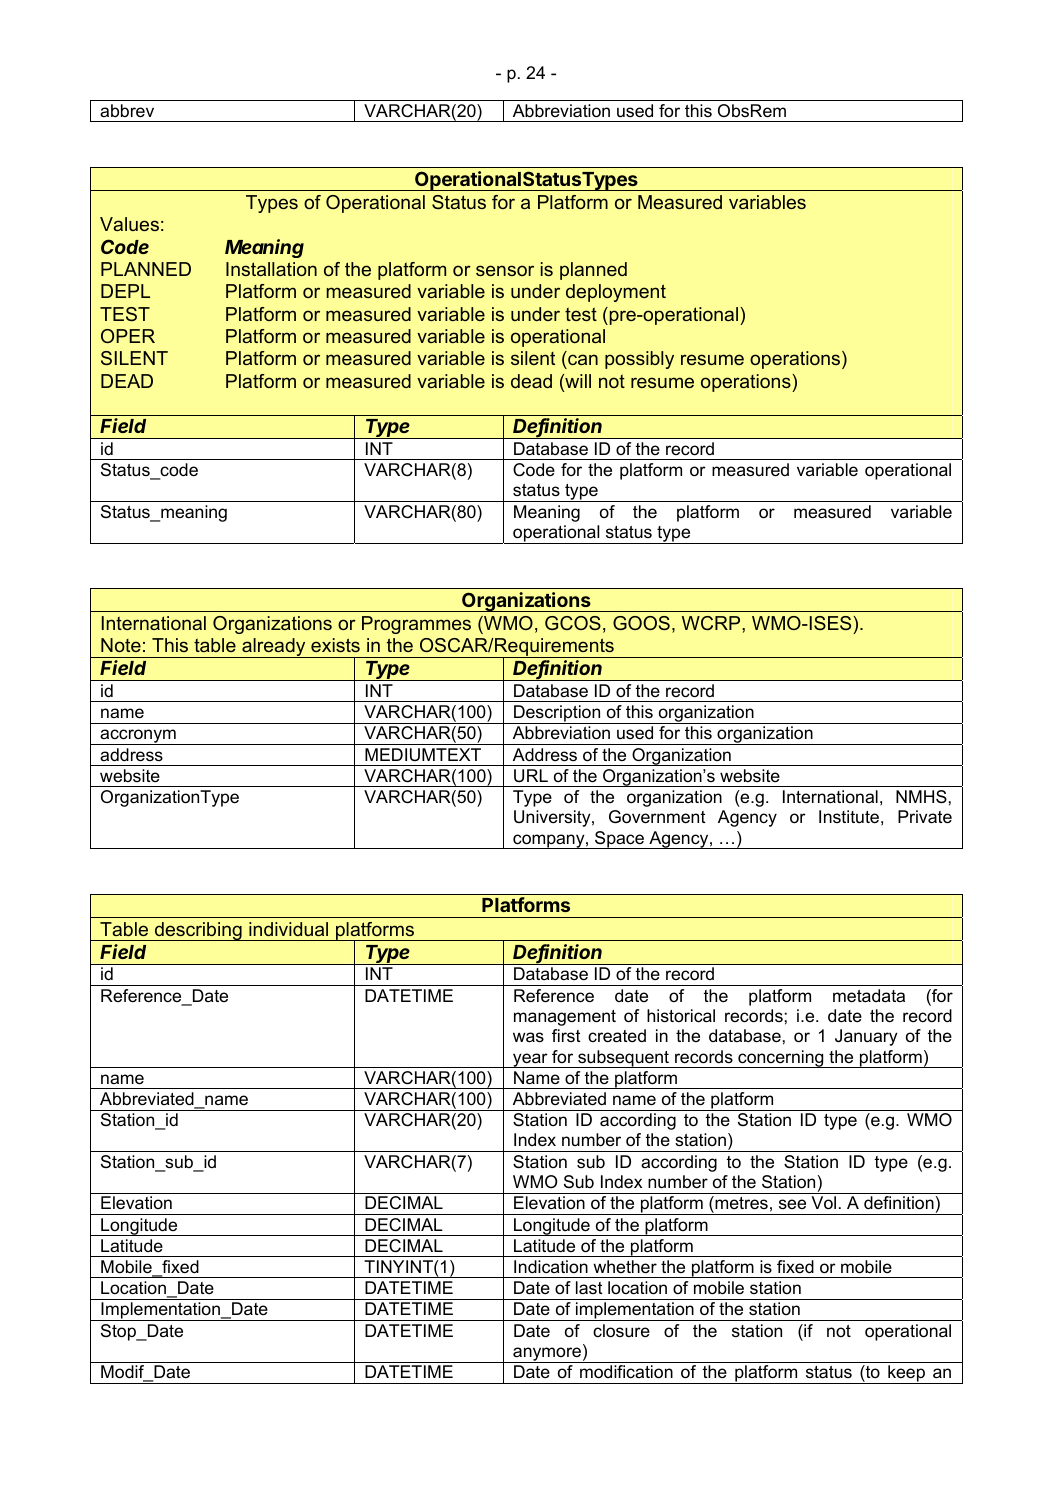 This screenshot has height=1489, width=1052. What do you see at coordinates (621, 1331) in the screenshot?
I see `closure` at bounding box center [621, 1331].
